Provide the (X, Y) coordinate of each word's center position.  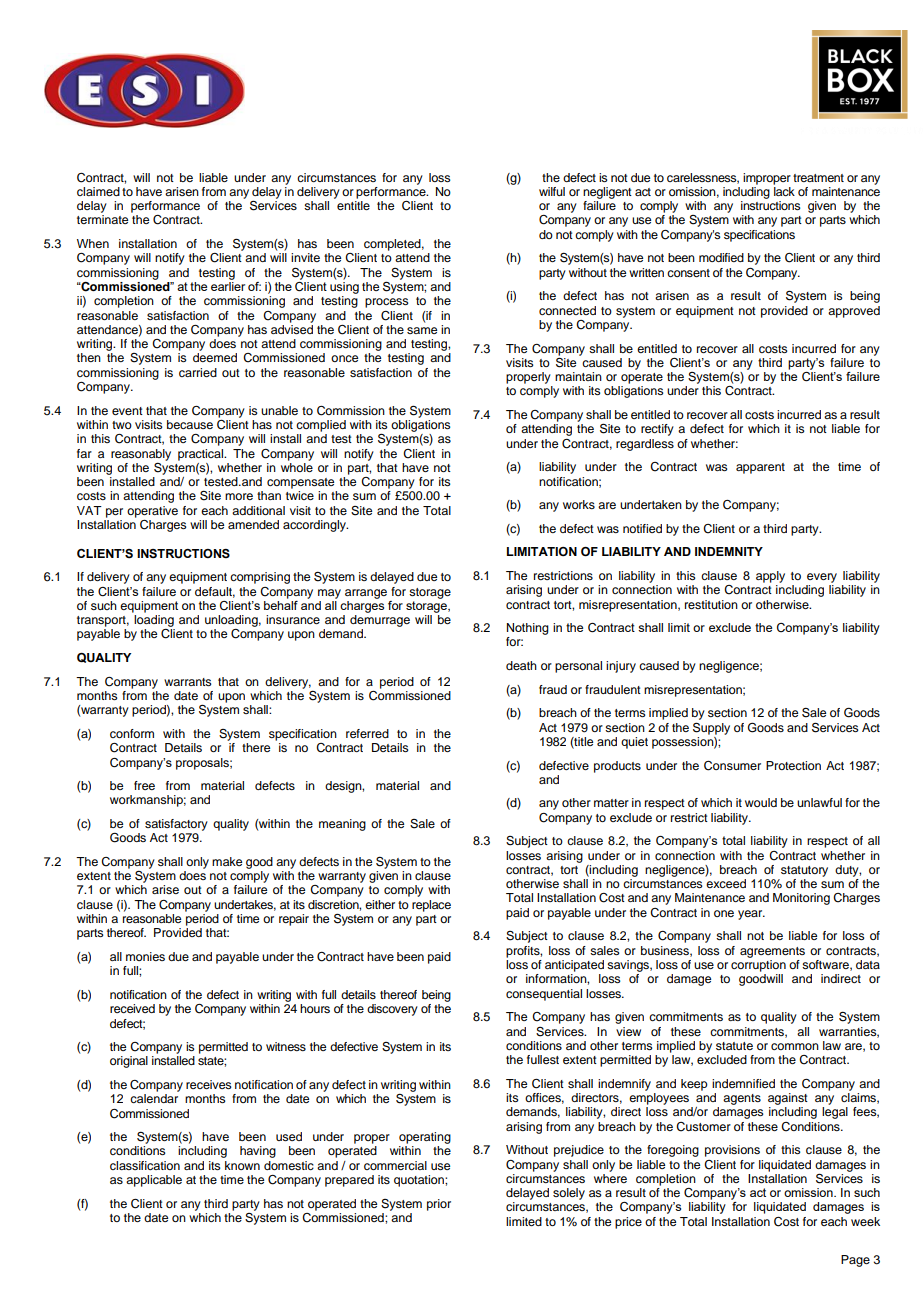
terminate (102, 219)
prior (439, 1205)
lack (784, 191)
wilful (552, 191)
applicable (154, 1181)
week (865, 1221)
